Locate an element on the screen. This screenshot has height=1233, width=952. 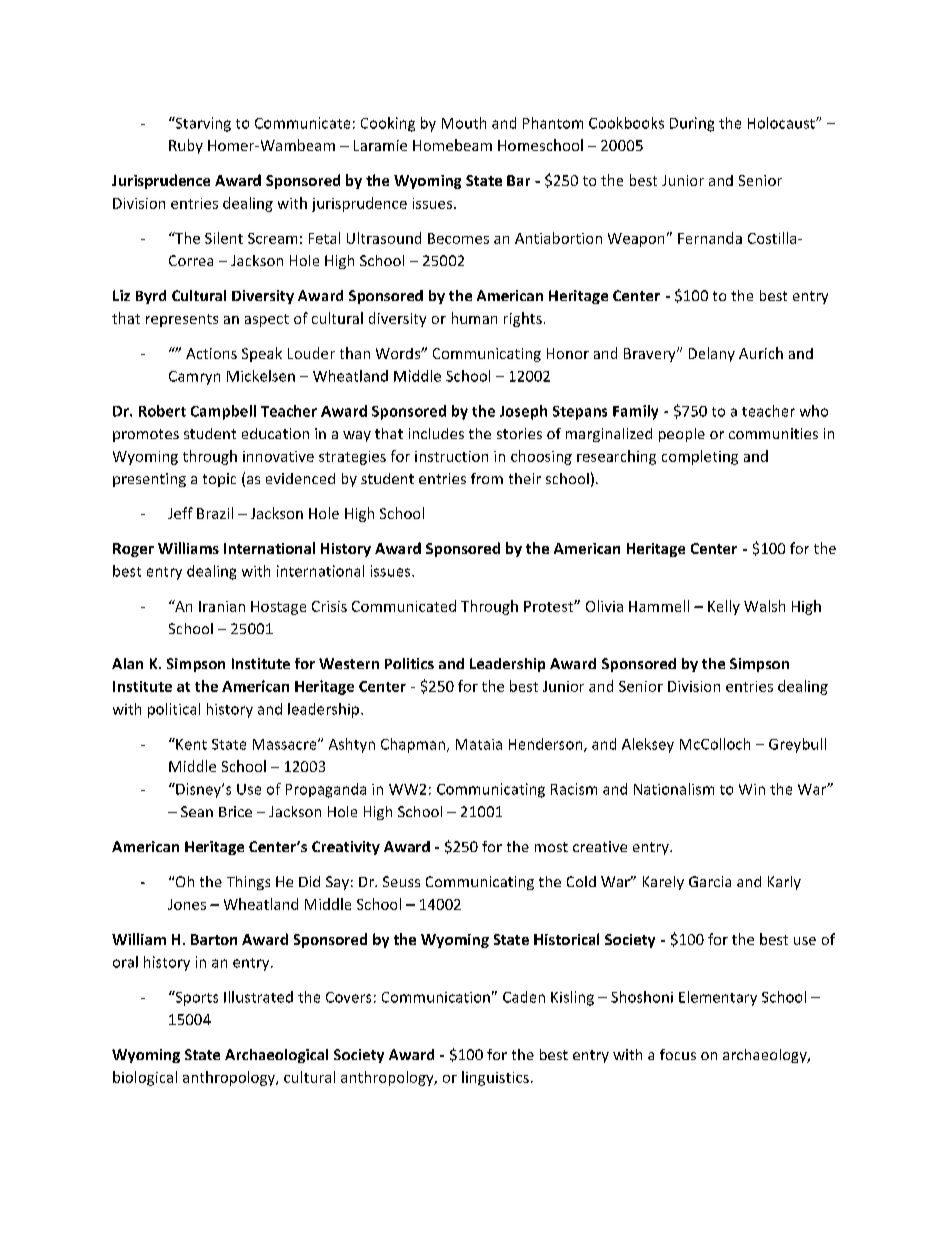
Mouth is located at coordinates (464, 123).
